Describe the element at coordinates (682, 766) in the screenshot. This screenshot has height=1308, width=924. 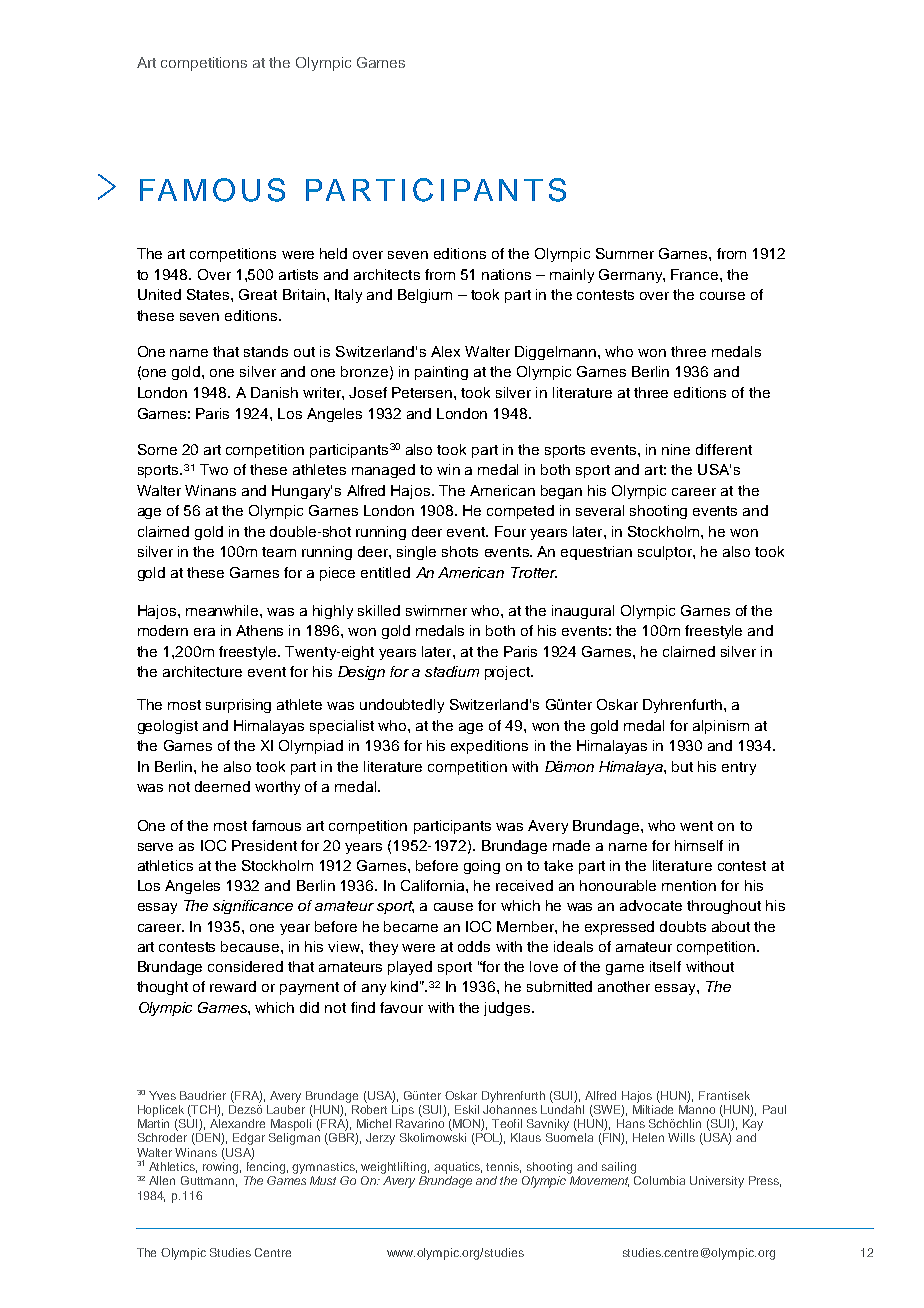
I see `but` at that location.
